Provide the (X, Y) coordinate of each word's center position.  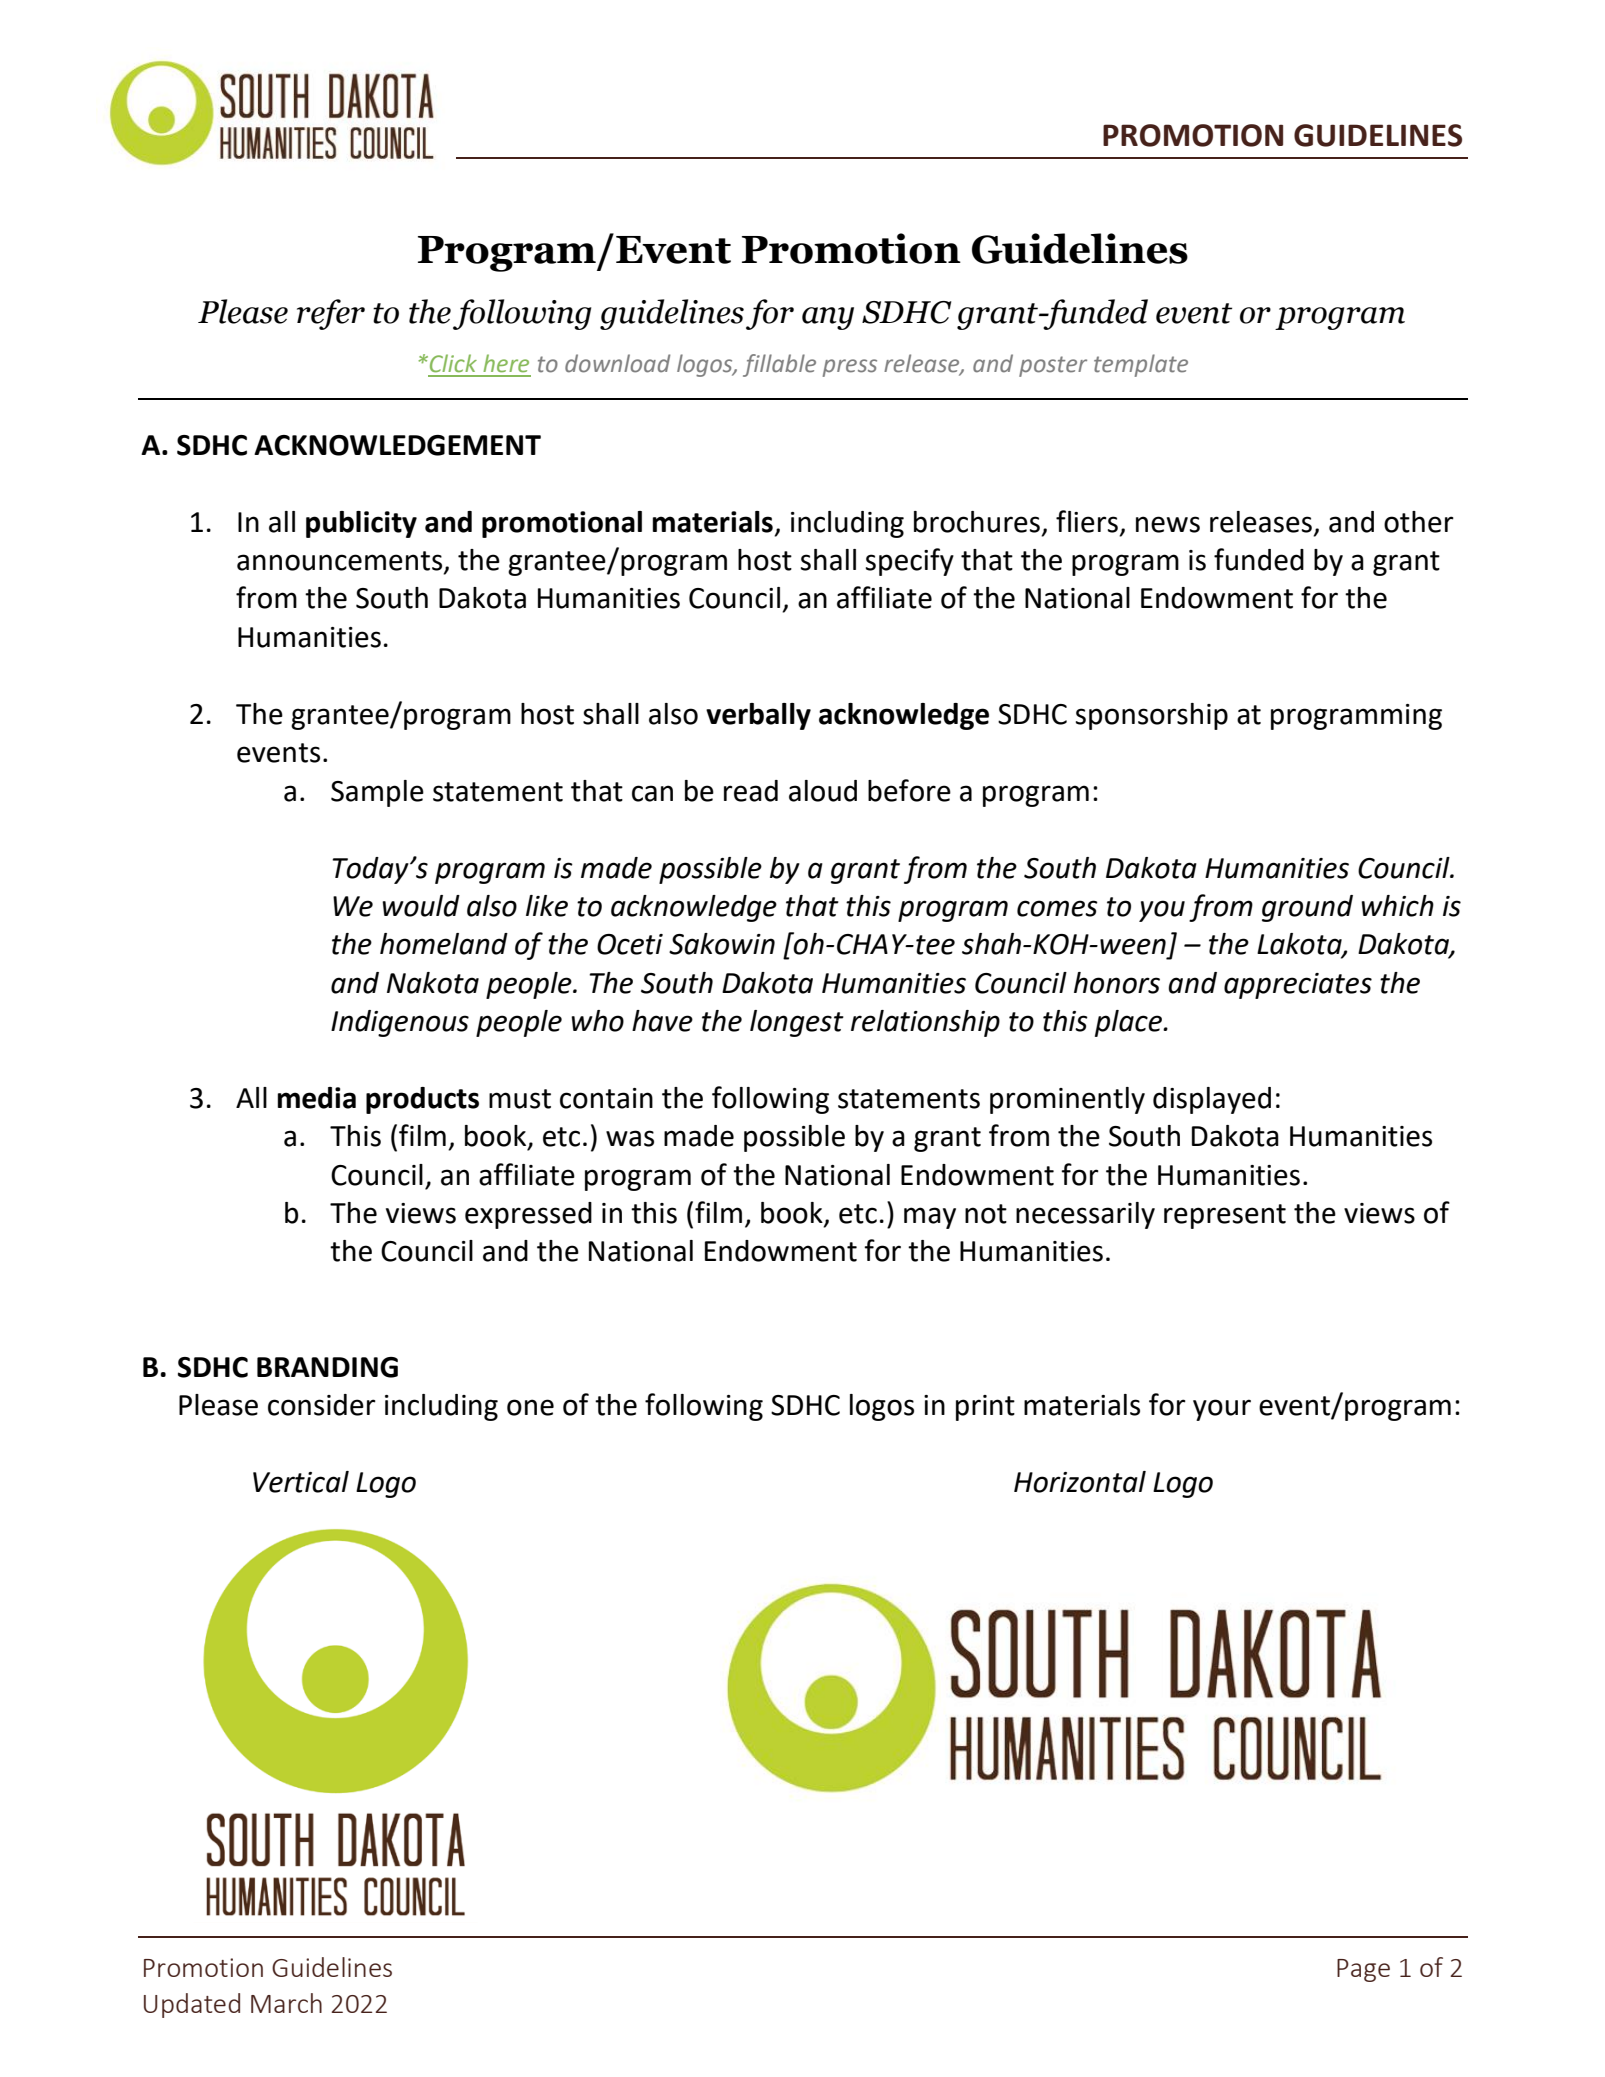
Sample (377, 793)
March (286, 2003)
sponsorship (1152, 716)
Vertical (301, 1482)
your (1222, 1410)
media (317, 1098)
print (985, 1408)
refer (331, 314)
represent (1225, 1216)
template (1141, 365)
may (930, 1218)
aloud (823, 791)
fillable (779, 365)
